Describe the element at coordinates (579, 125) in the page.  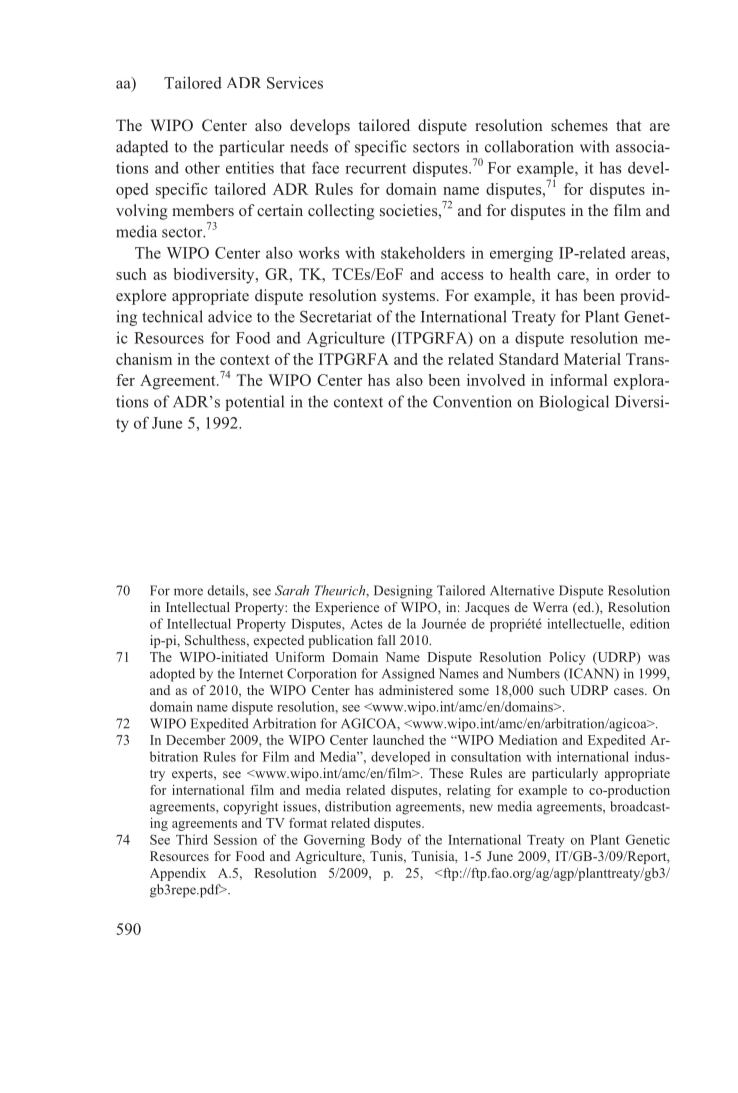
I see `schemes` at that location.
